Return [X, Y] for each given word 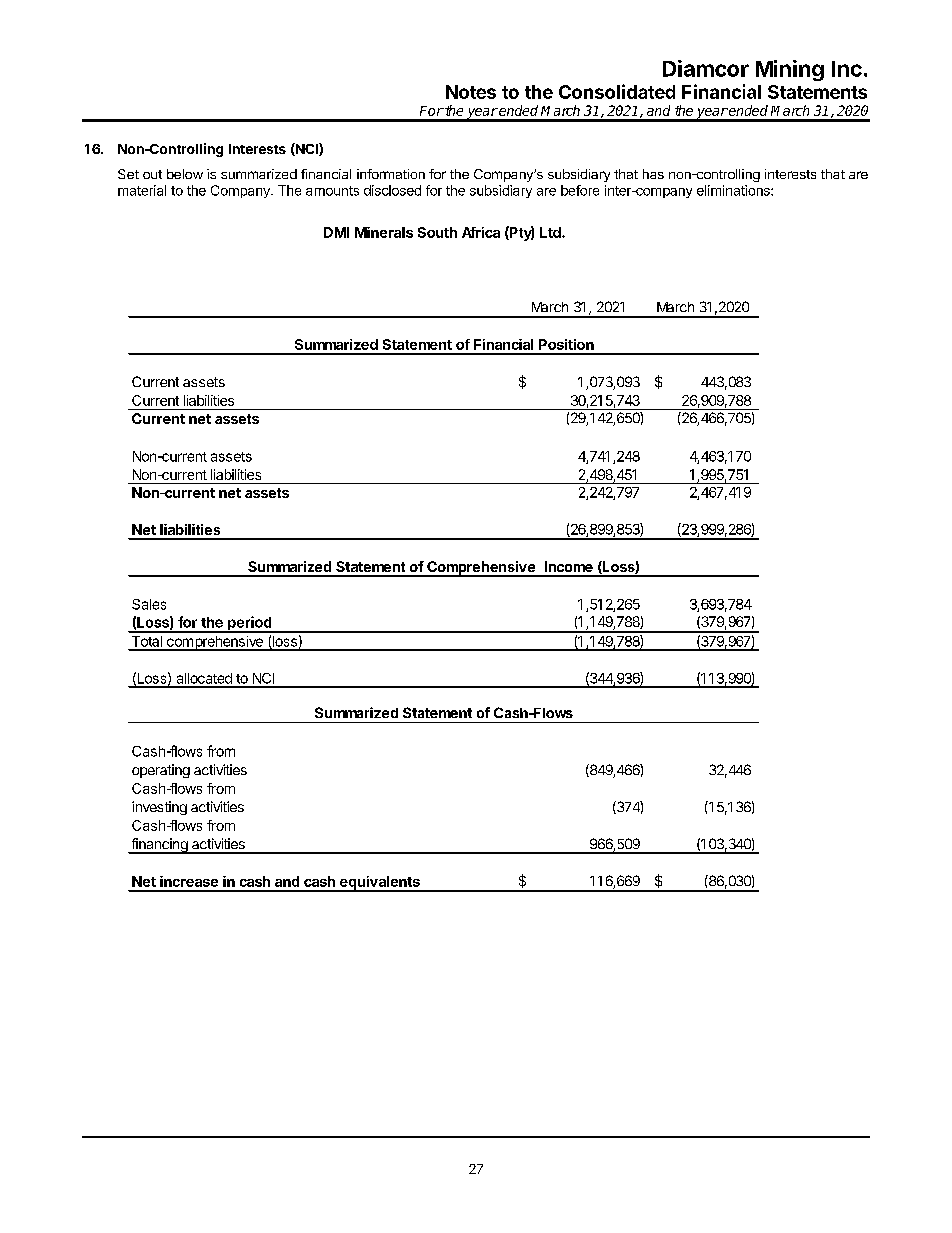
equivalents [379, 884]
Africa [481, 232]
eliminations [734, 190]
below [185, 174]
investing [159, 808]
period [250, 624]
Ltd [551, 232]
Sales [149, 604]
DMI [336, 232]
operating [161, 771]
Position [566, 344]
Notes [471, 92]
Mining [790, 70]
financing [159, 846]
